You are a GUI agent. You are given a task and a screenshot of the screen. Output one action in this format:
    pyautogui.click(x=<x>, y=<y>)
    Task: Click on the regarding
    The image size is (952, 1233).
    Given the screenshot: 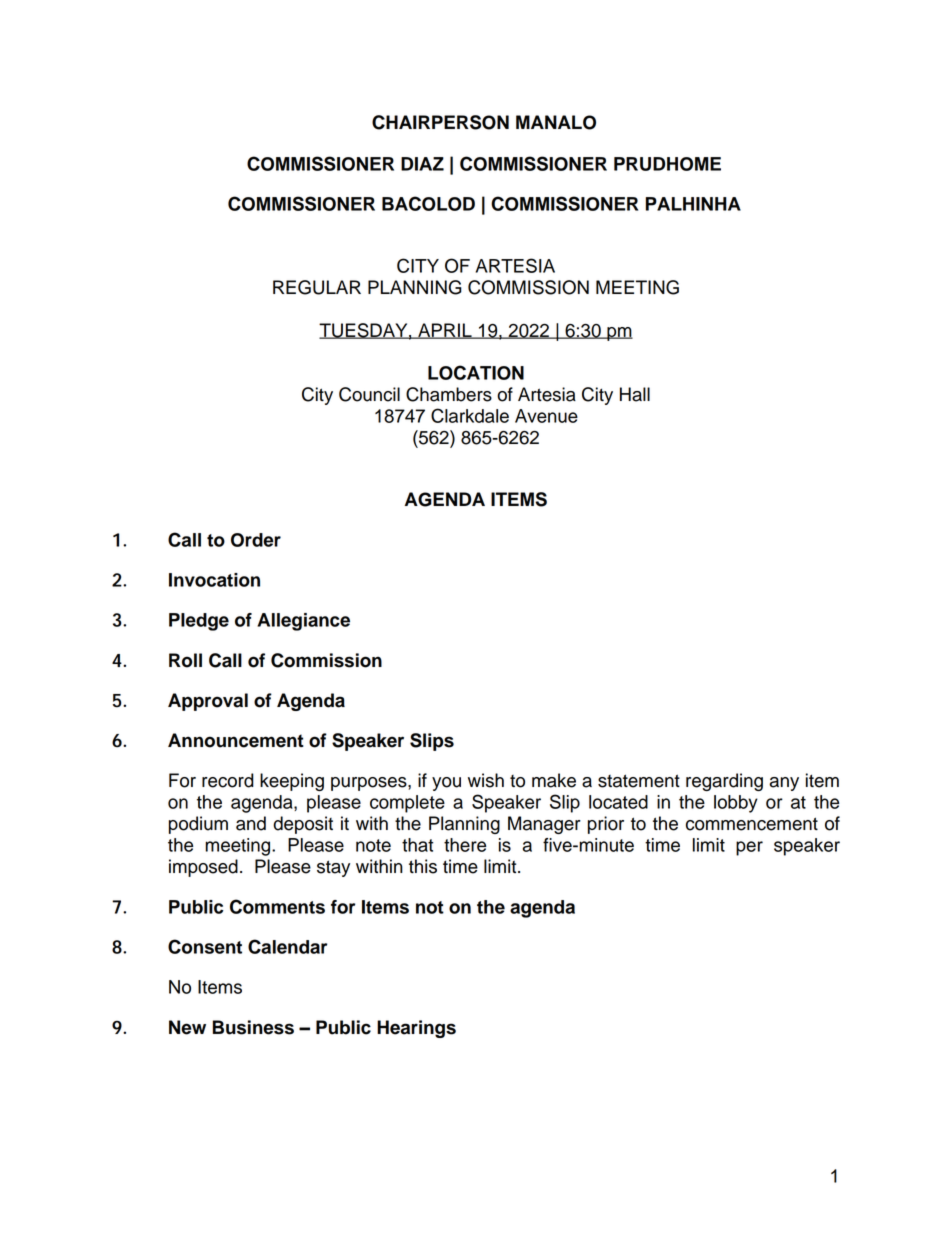 What is the action you would take?
    pyautogui.click(x=724, y=782)
